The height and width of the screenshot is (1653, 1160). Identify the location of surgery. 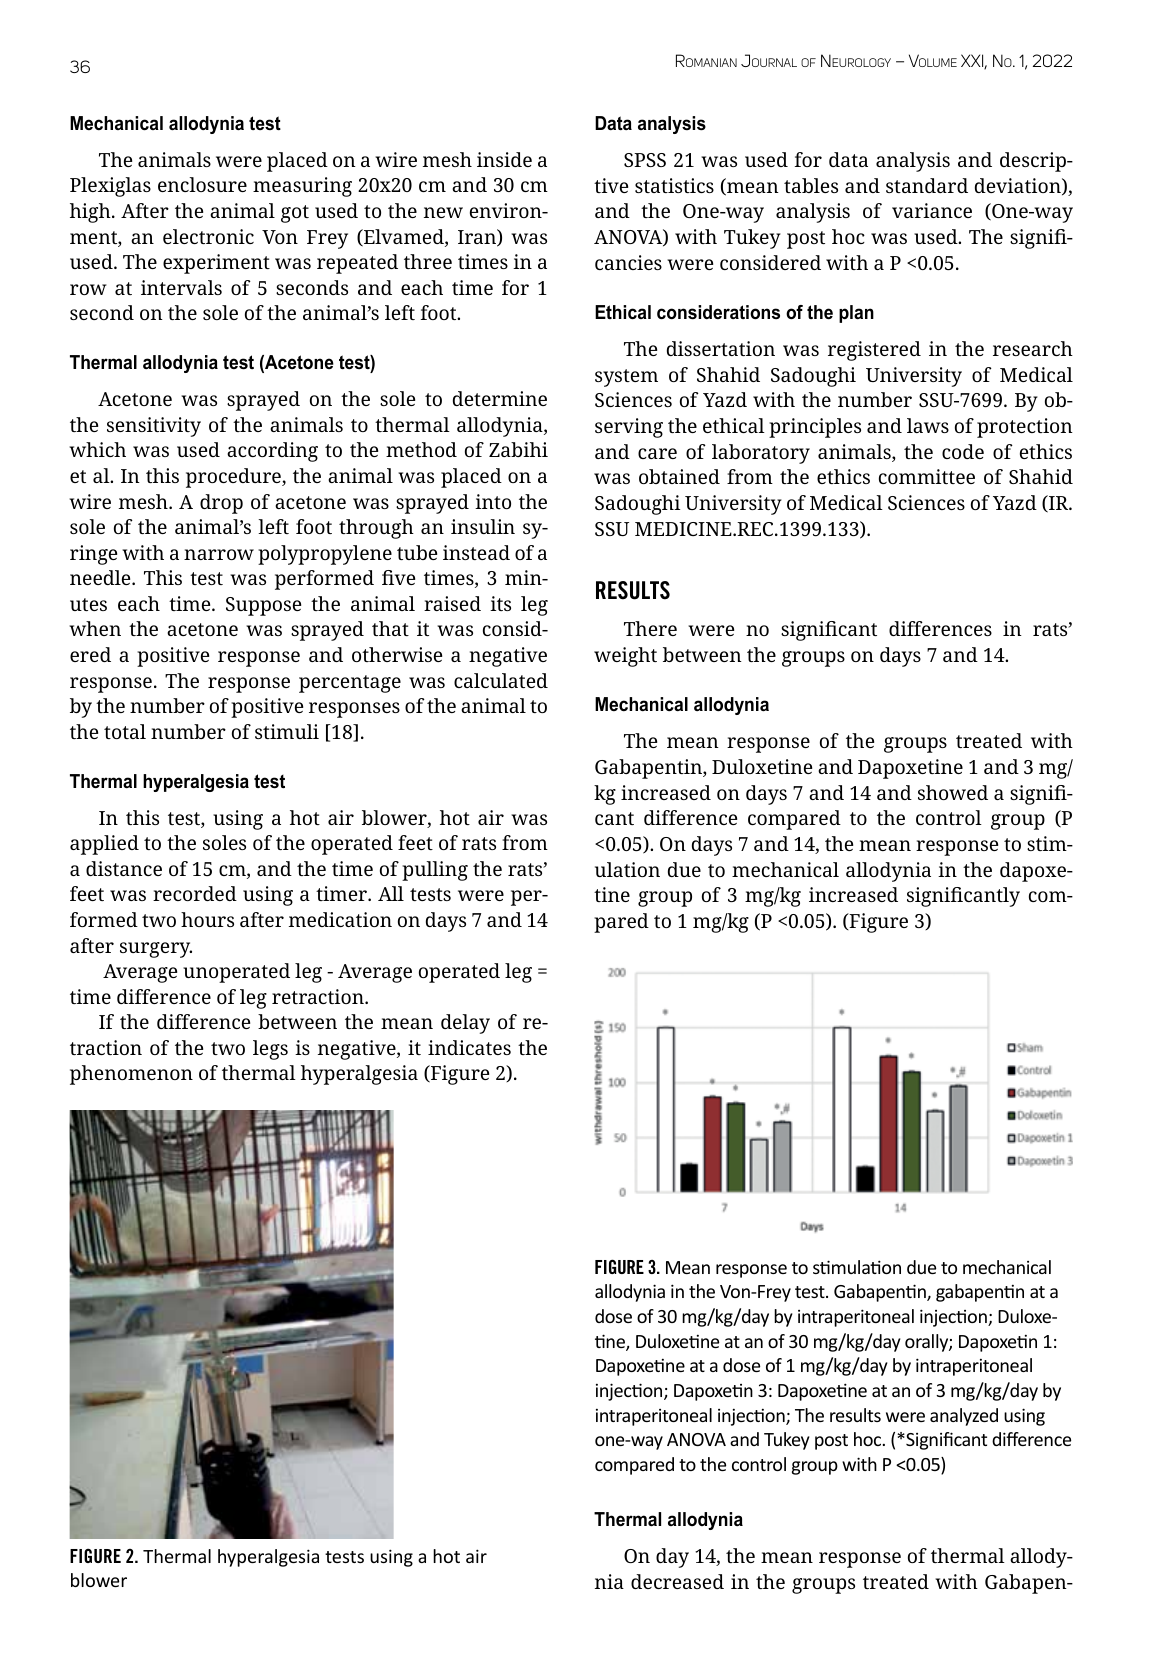
(156, 950).
